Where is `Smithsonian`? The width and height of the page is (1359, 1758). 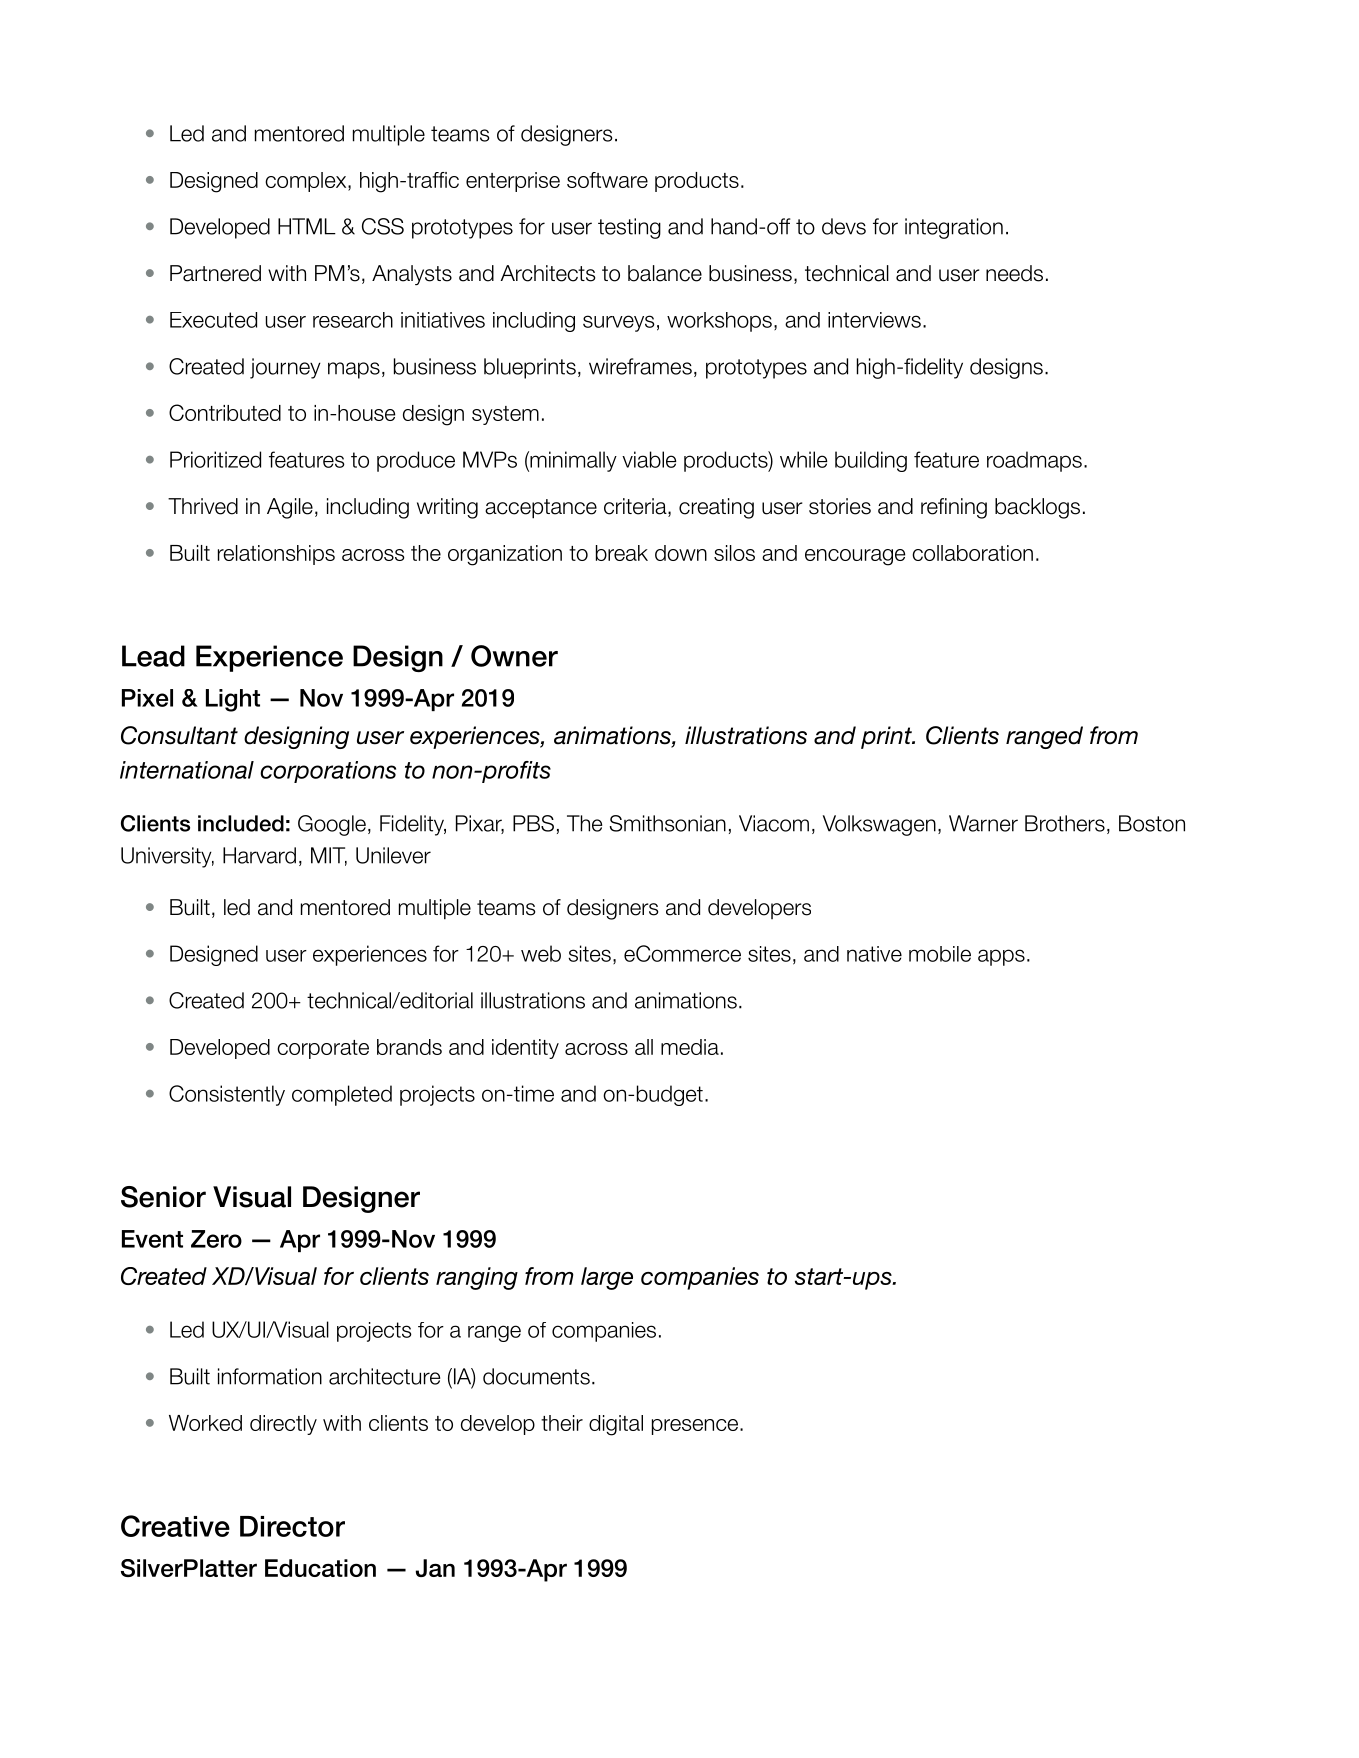
Smithsonian is located at coordinates (668, 823).
